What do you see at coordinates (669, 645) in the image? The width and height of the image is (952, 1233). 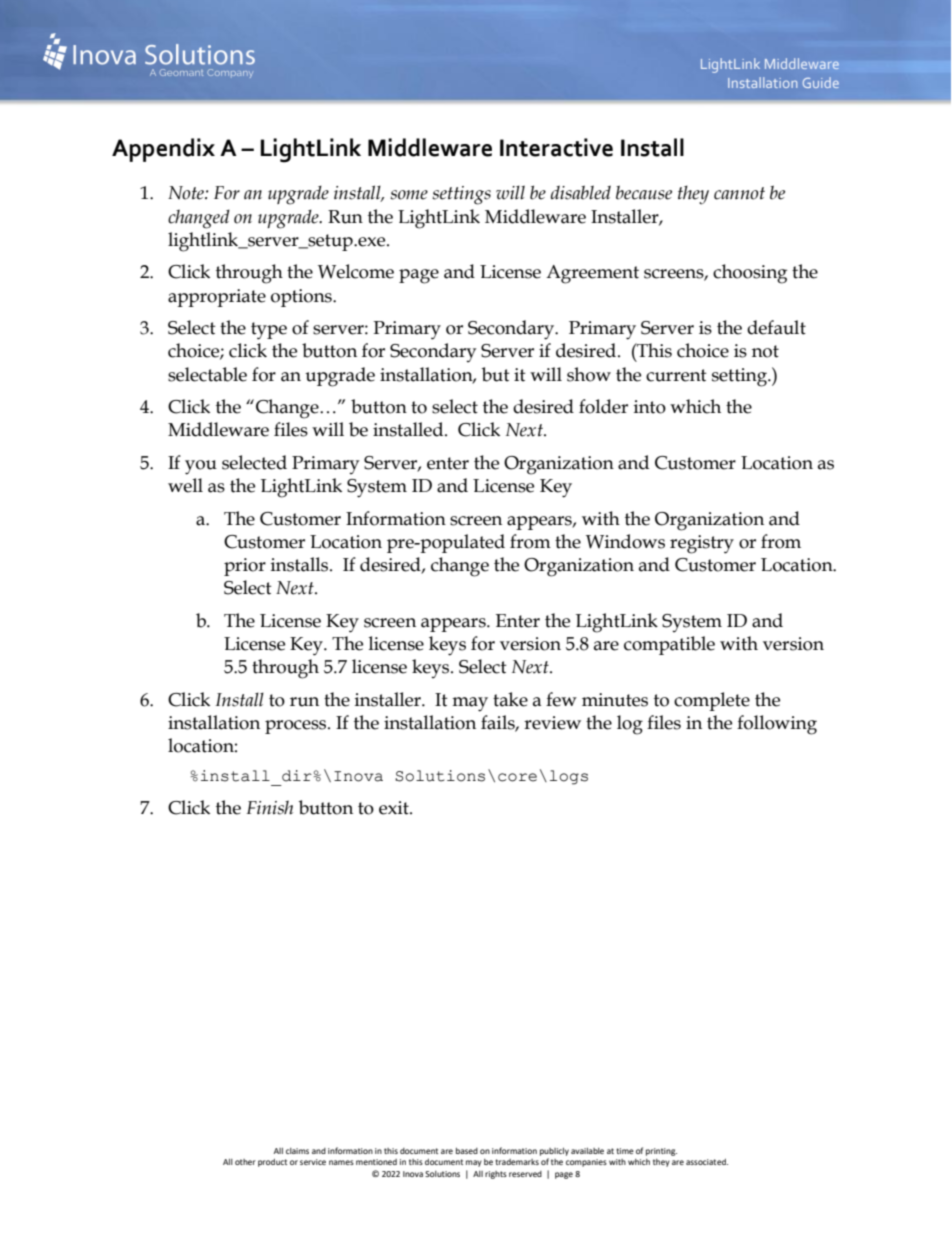 I see `compatible` at bounding box center [669, 645].
